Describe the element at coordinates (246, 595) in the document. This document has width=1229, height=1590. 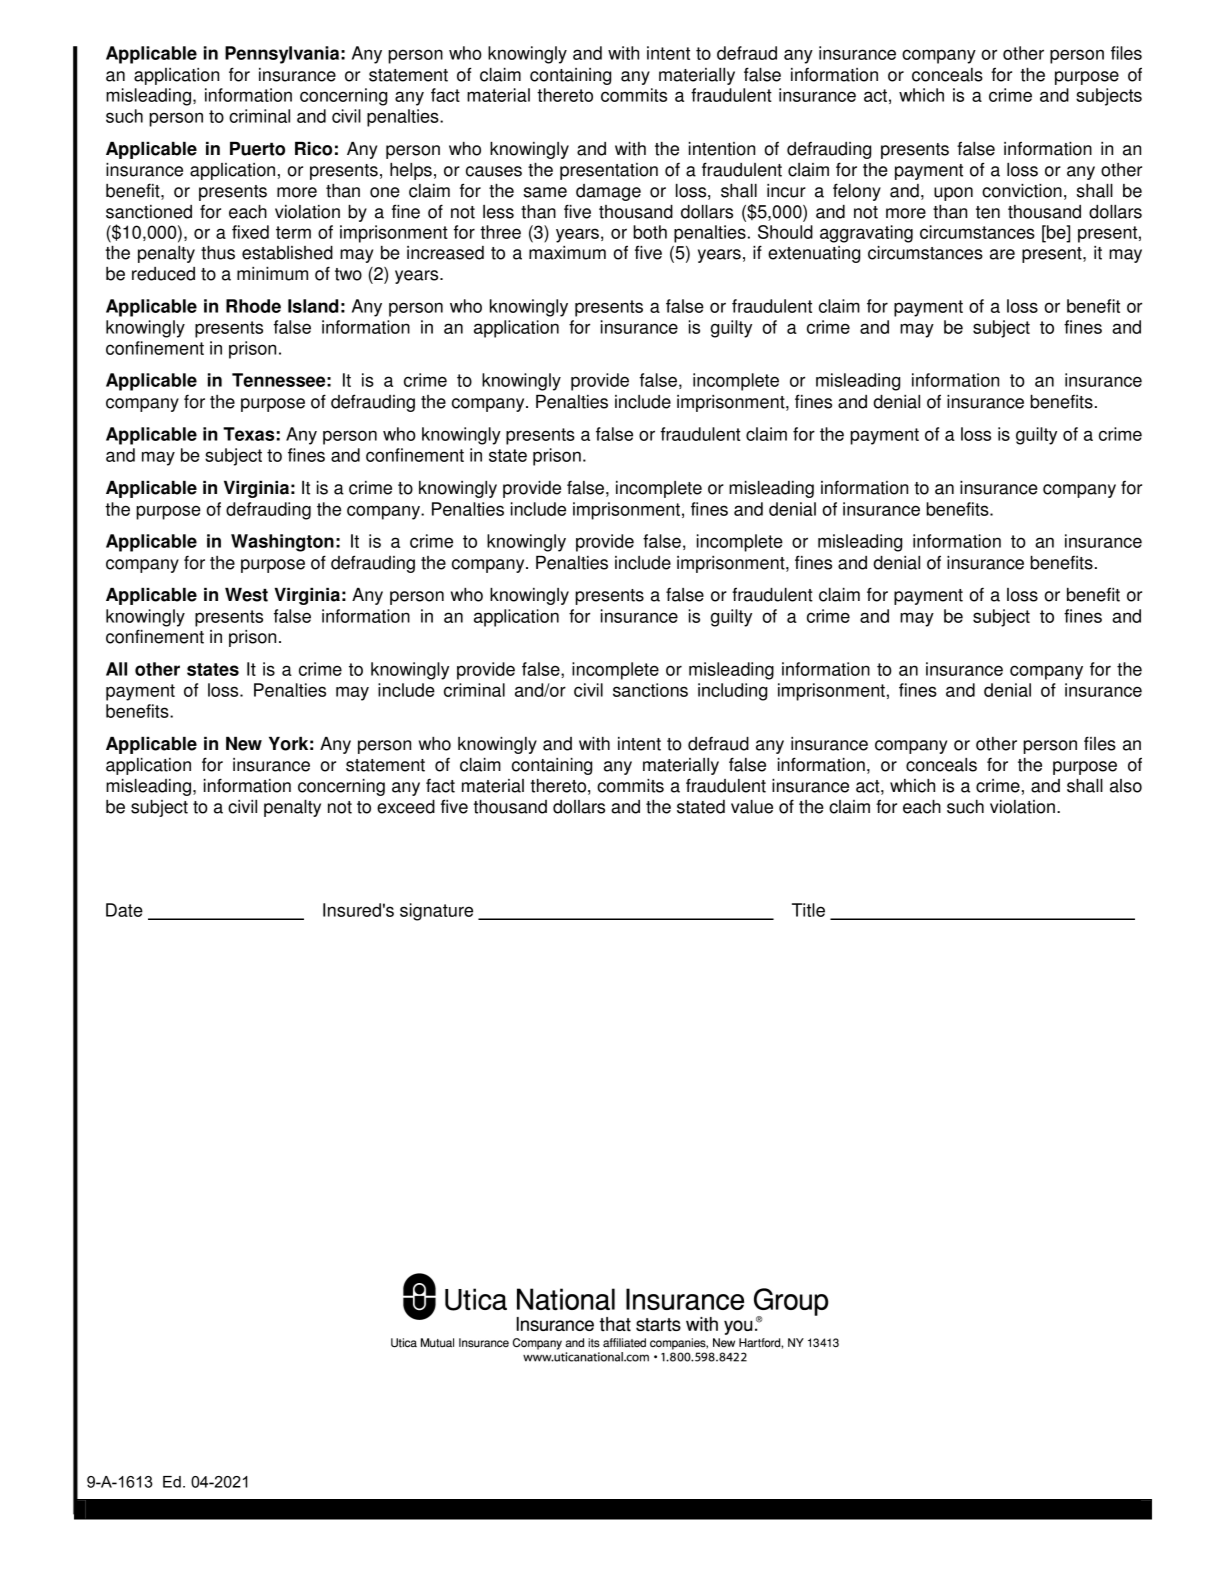
I see `West` at that location.
